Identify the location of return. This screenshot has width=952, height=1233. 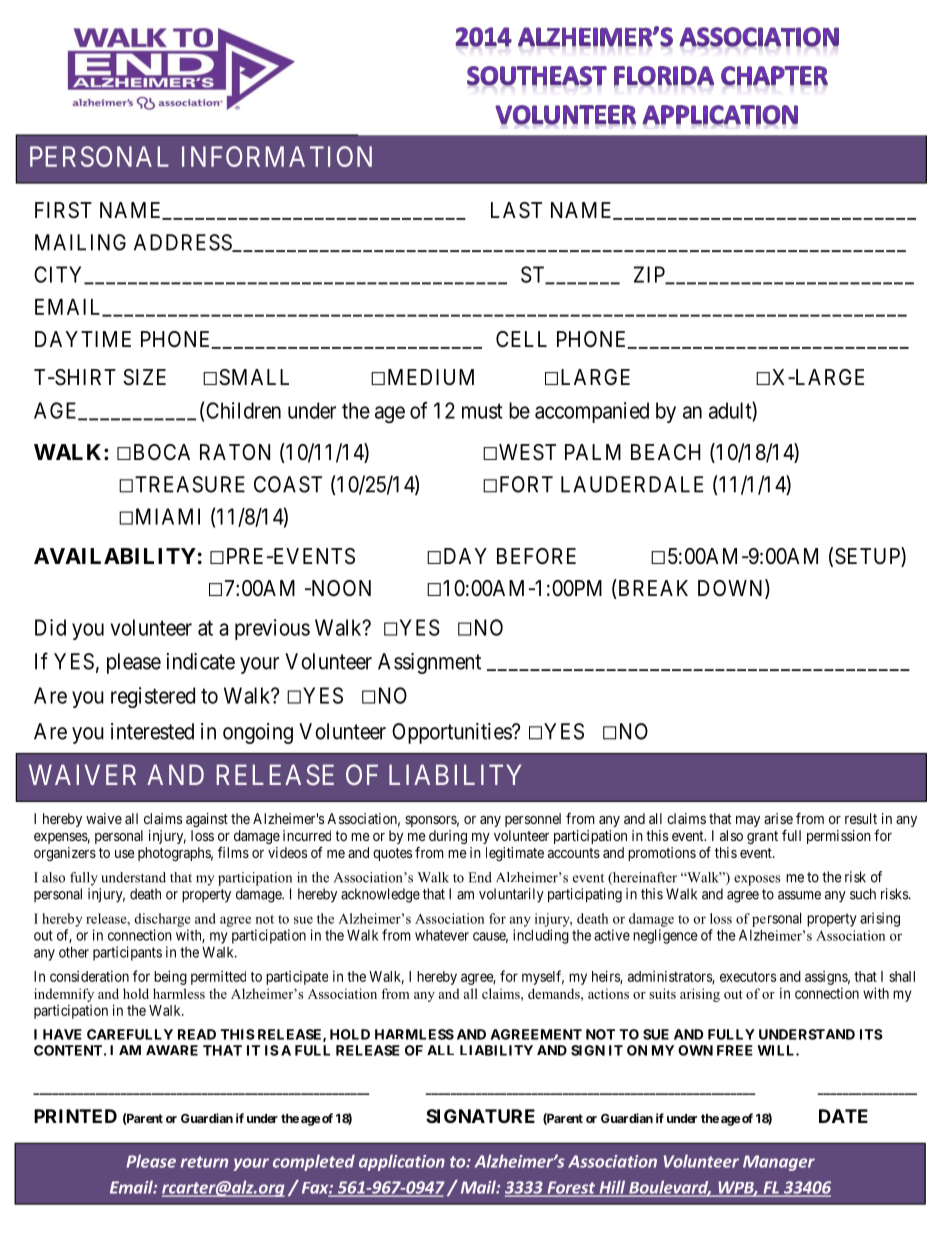
(204, 1162).
